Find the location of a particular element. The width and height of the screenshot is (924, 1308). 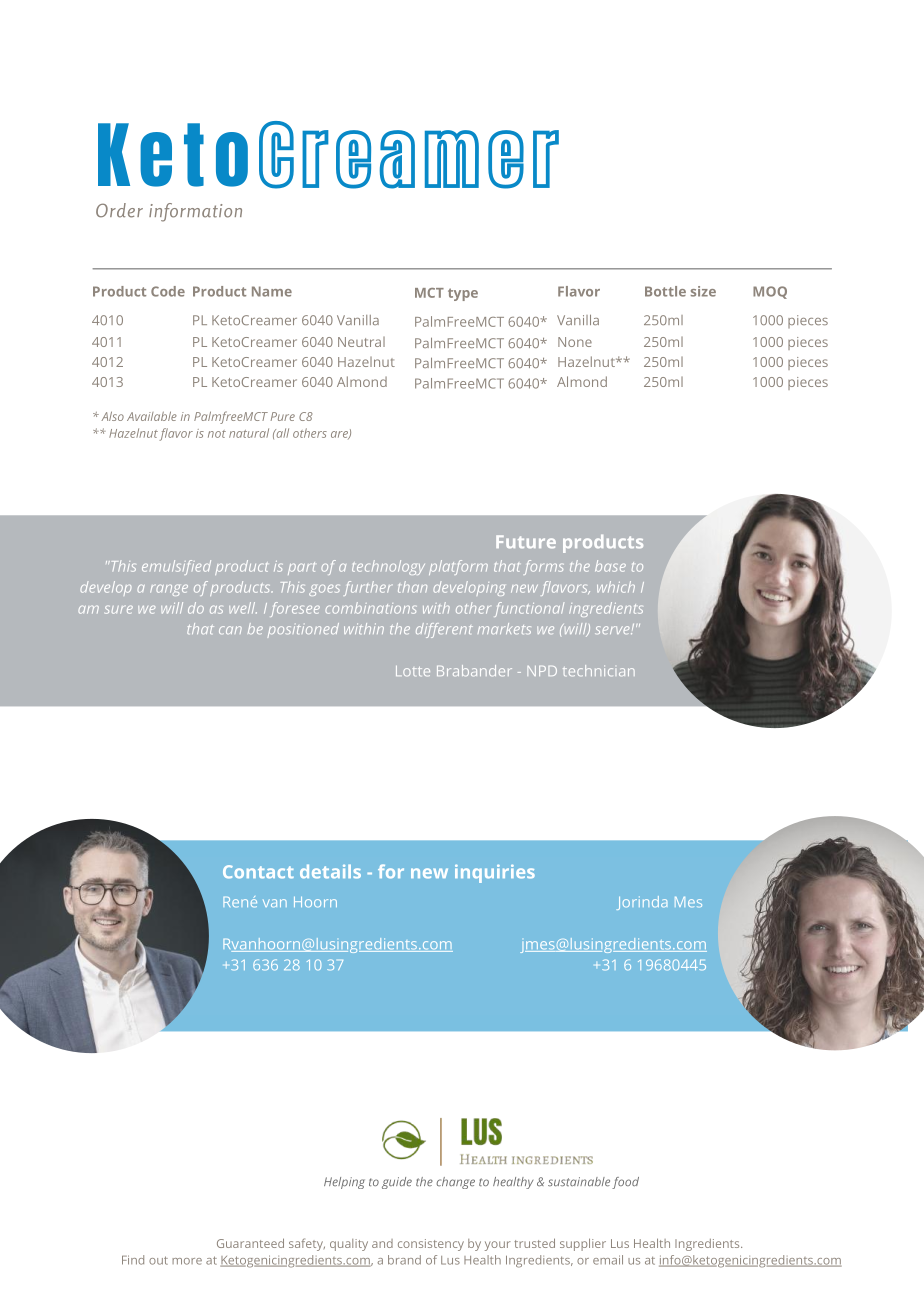

not is located at coordinates (217, 434).
